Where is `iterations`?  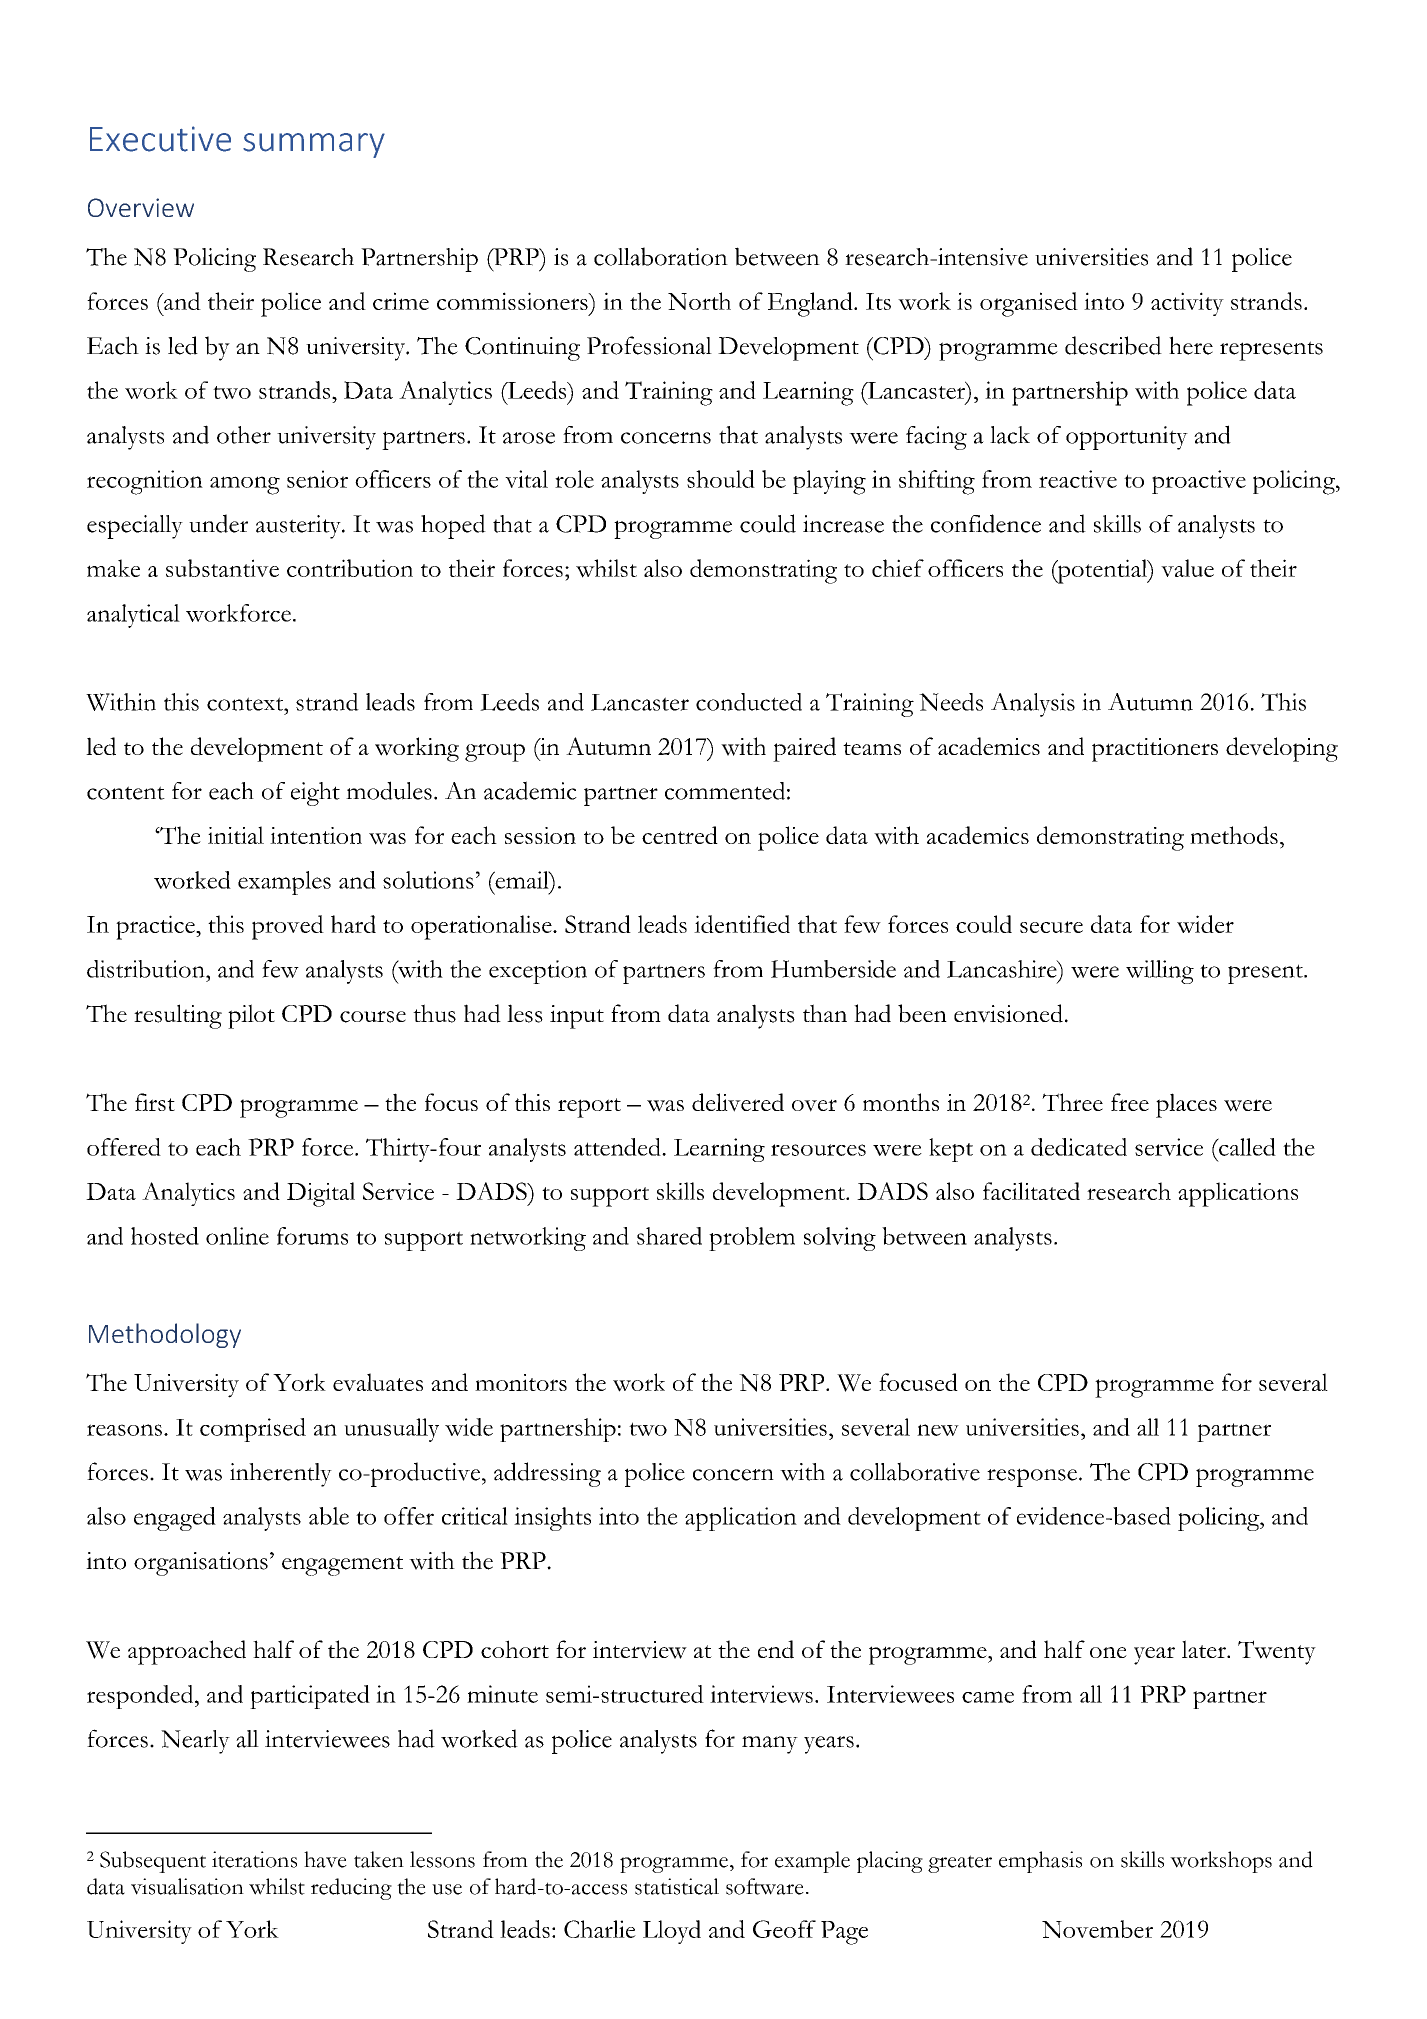 iterations is located at coordinates (254, 1859).
